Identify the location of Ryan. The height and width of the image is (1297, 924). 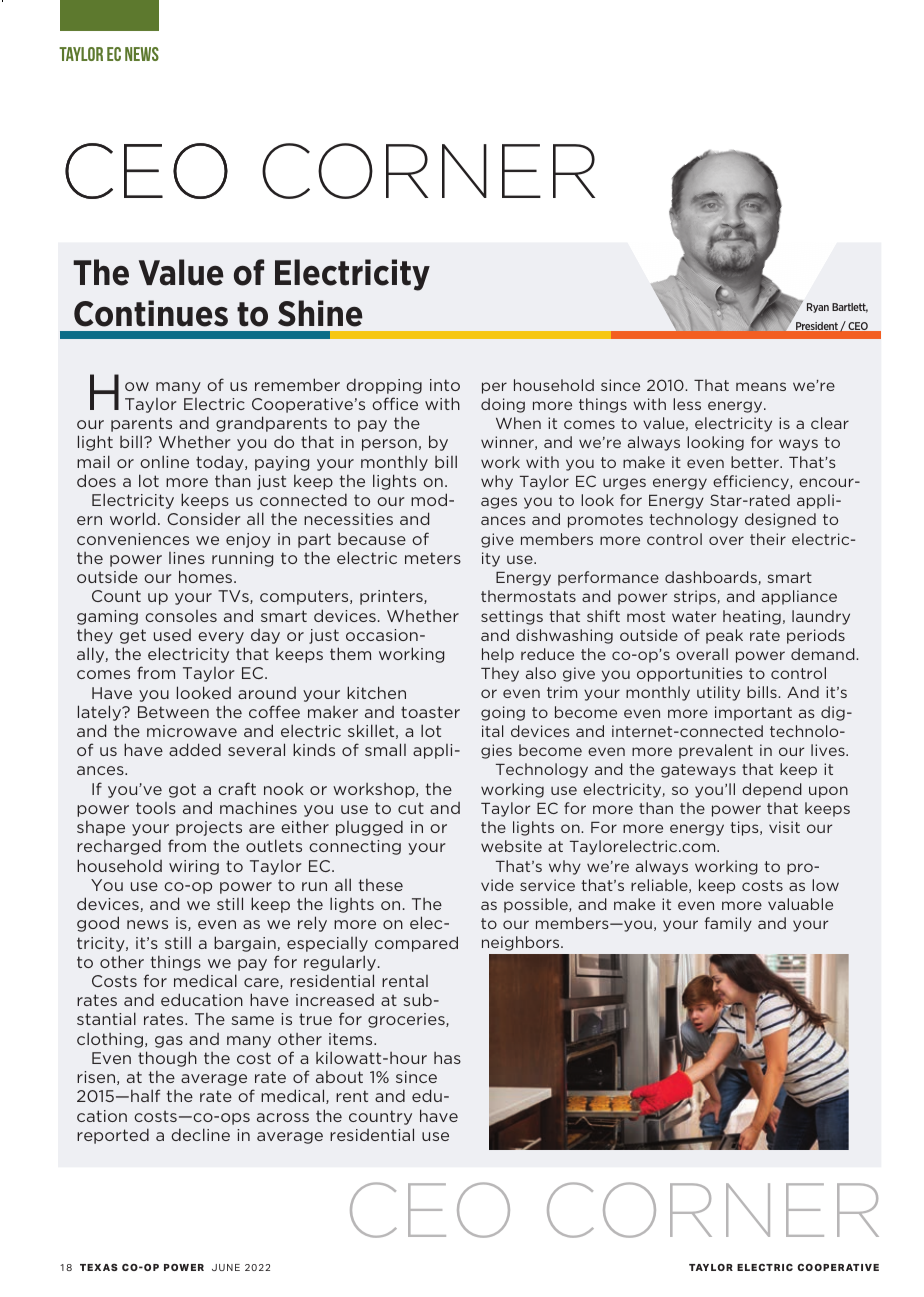
(818, 308).
